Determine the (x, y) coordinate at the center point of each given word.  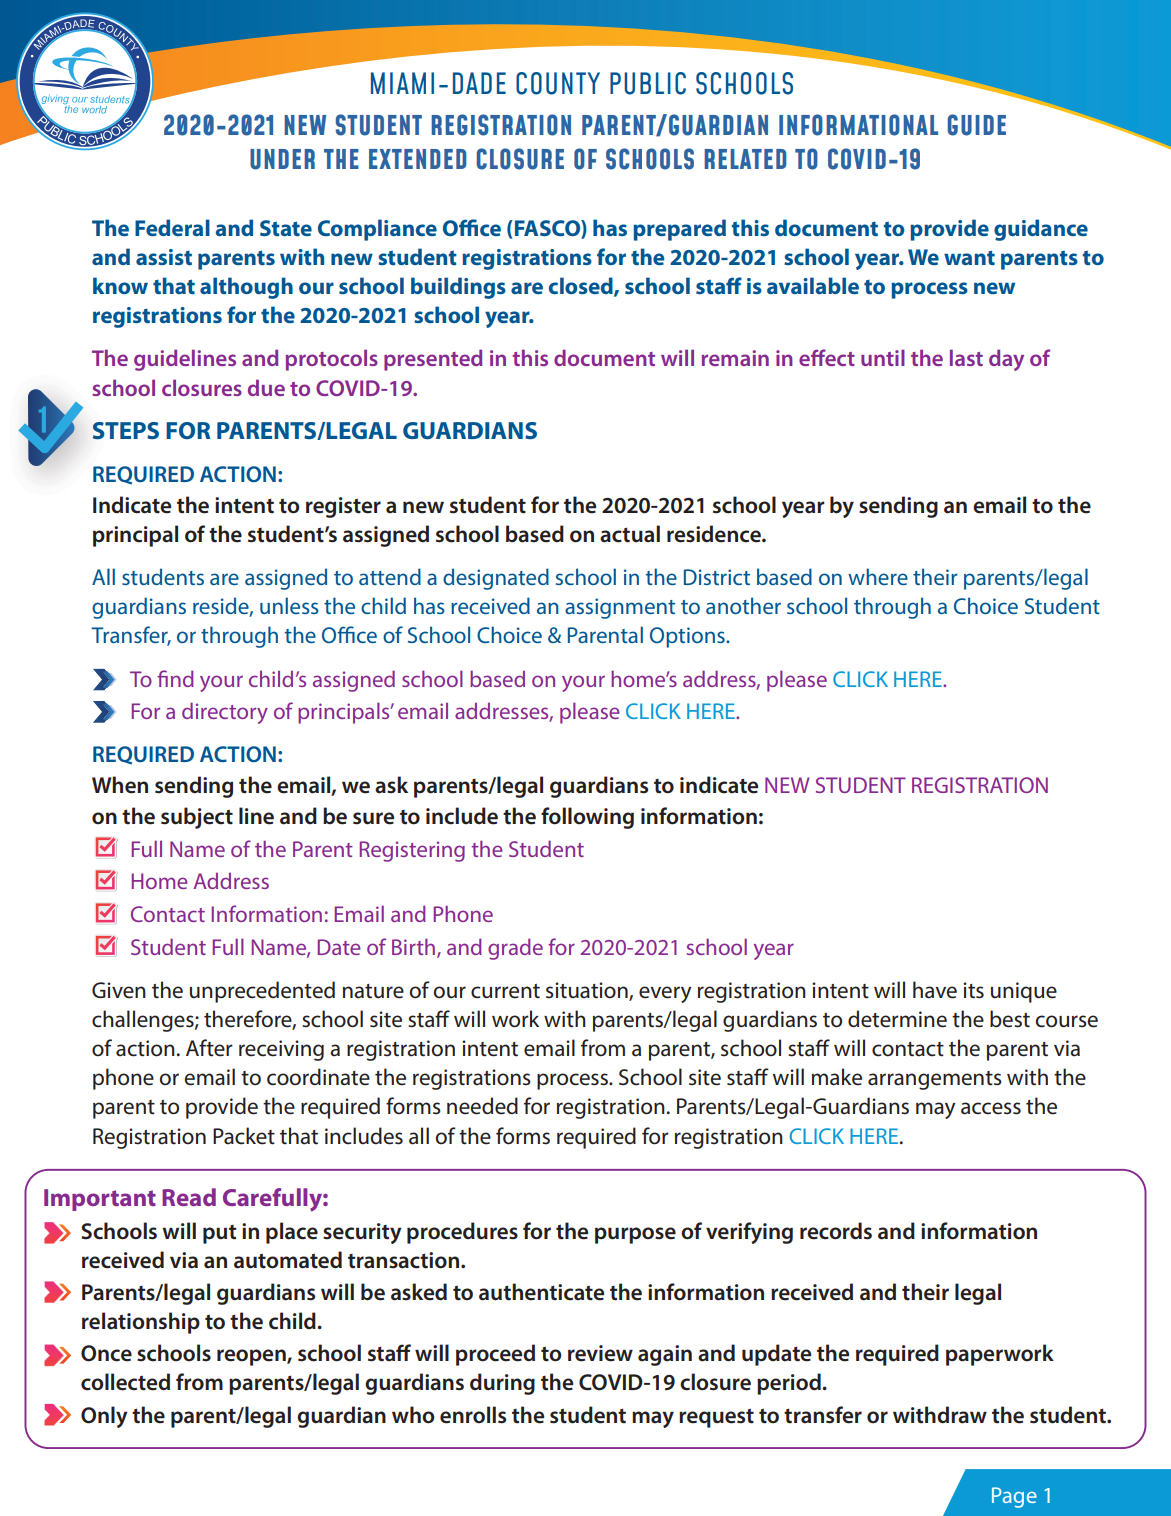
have (935, 990)
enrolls (473, 1415)
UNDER (282, 159)
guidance (1041, 230)
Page (1014, 1497)
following (587, 818)
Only (104, 1417)
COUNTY (558, 83)
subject (197, 818)
